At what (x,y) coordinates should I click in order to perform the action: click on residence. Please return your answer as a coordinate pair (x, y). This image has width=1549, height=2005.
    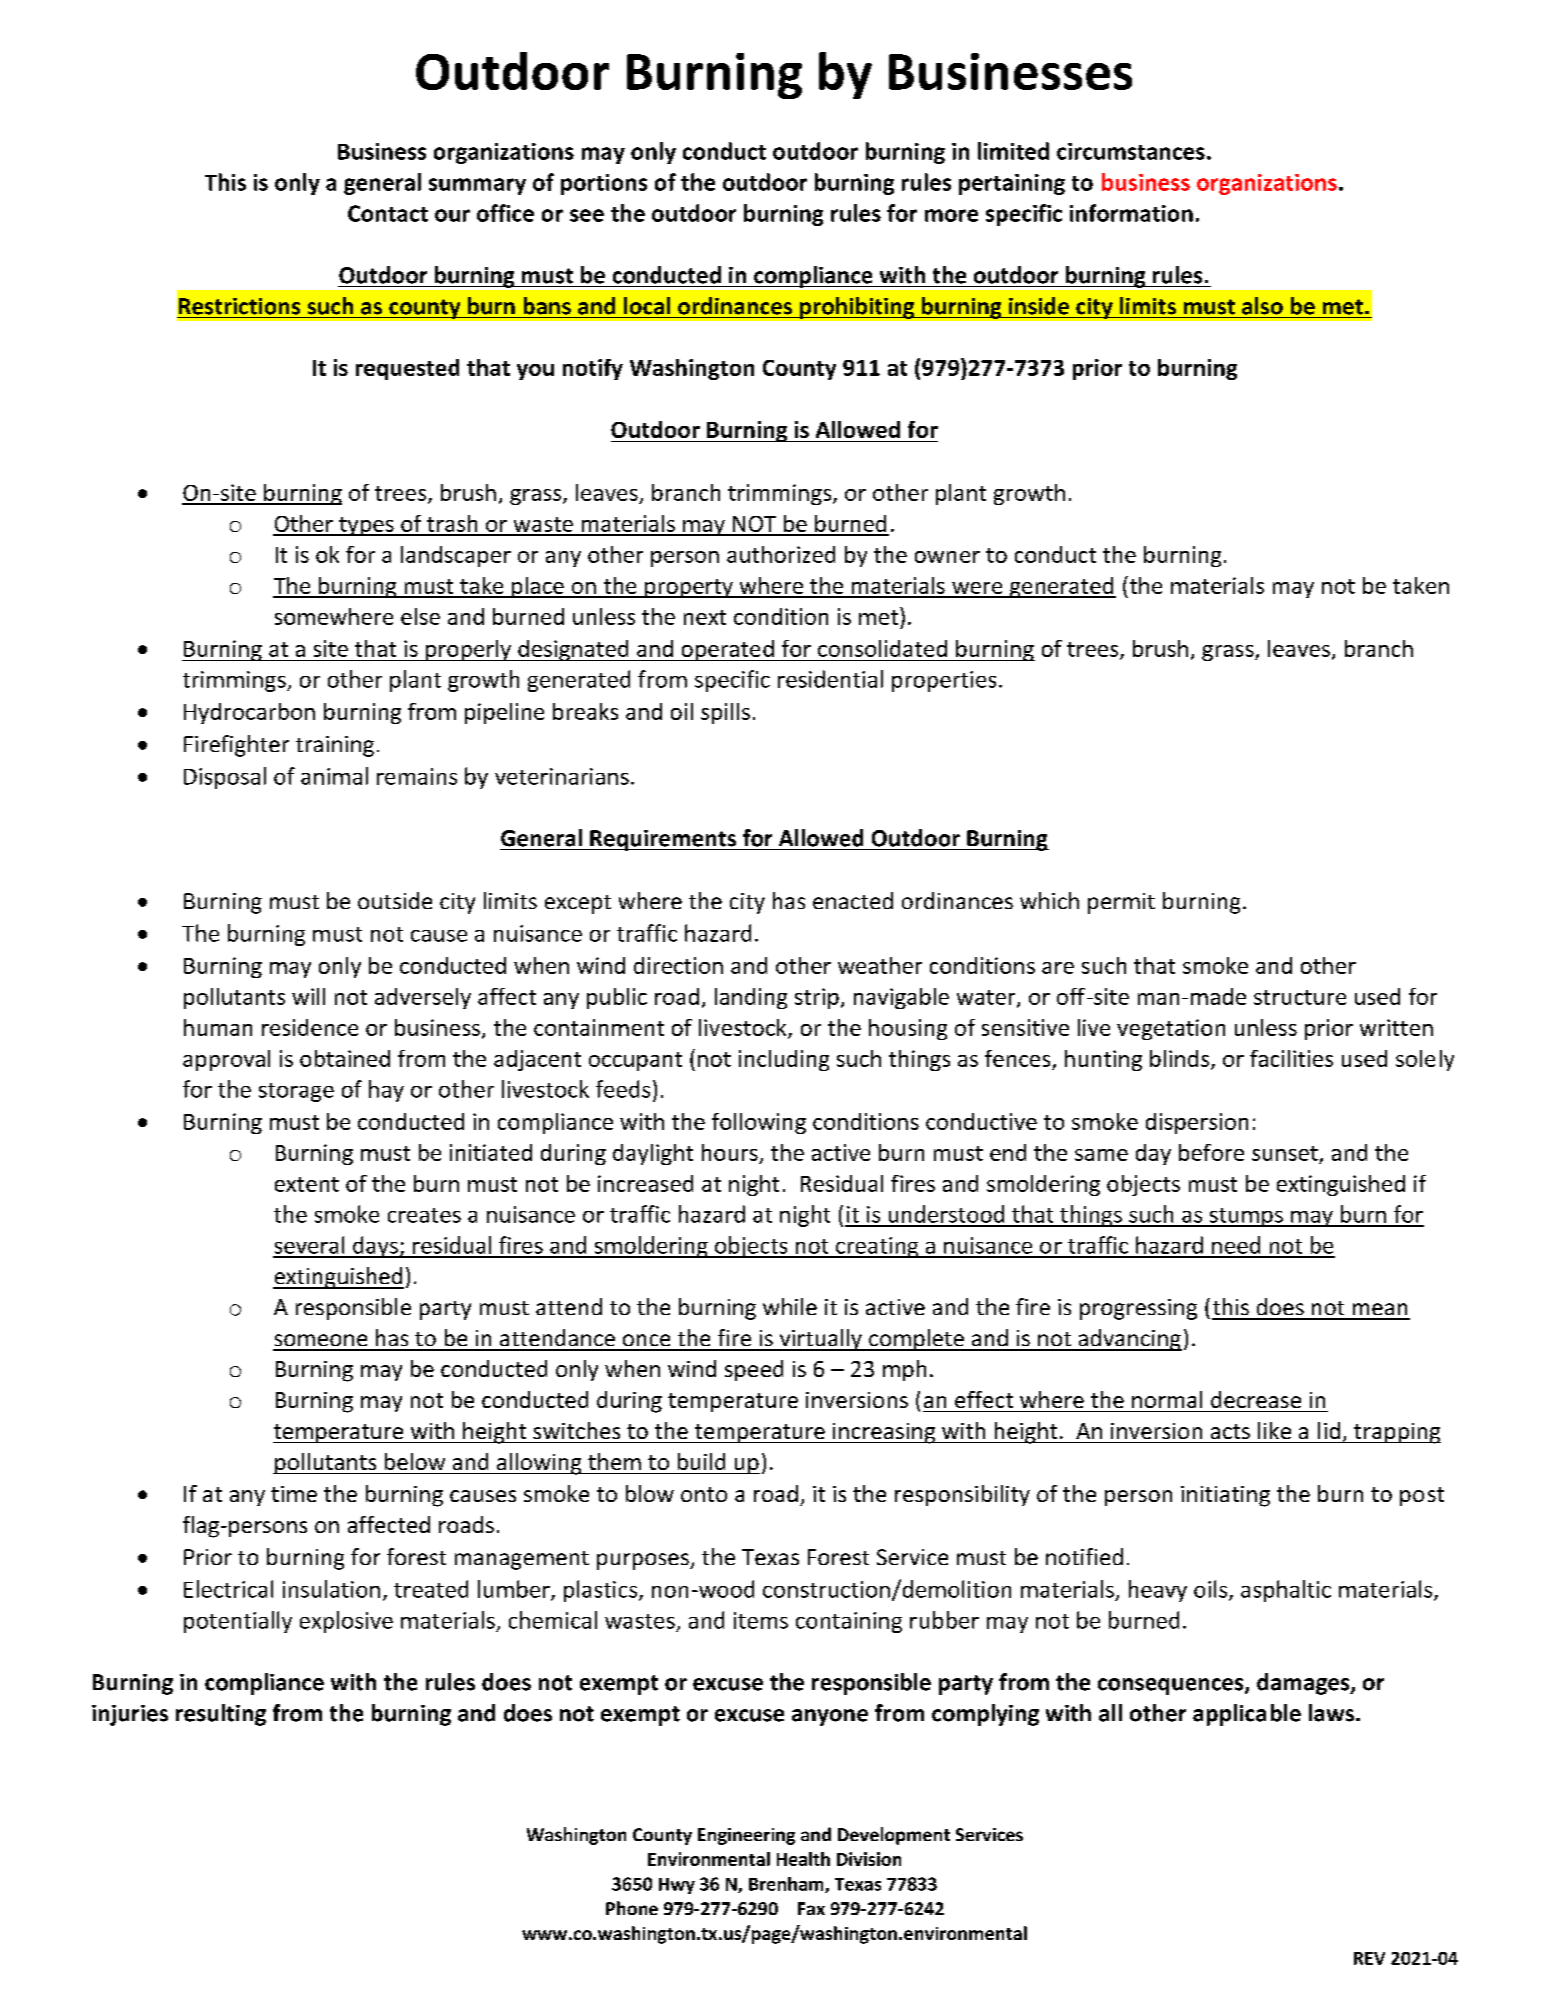
    Looking at the image, I should click on (310, 1027).
